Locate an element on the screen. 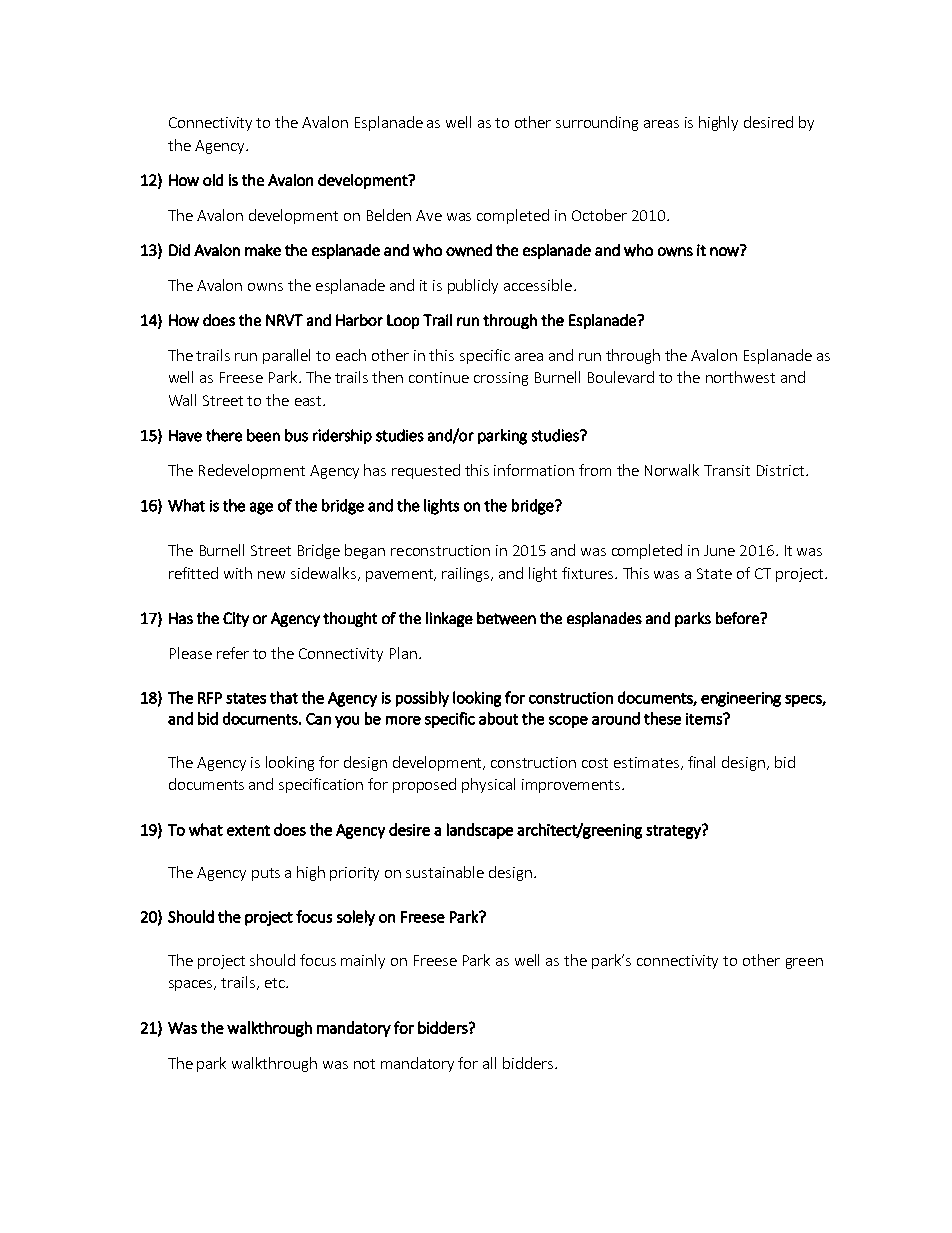 This screenshot has width=952, height=1233. etc is located at coordinates (276, 983).
